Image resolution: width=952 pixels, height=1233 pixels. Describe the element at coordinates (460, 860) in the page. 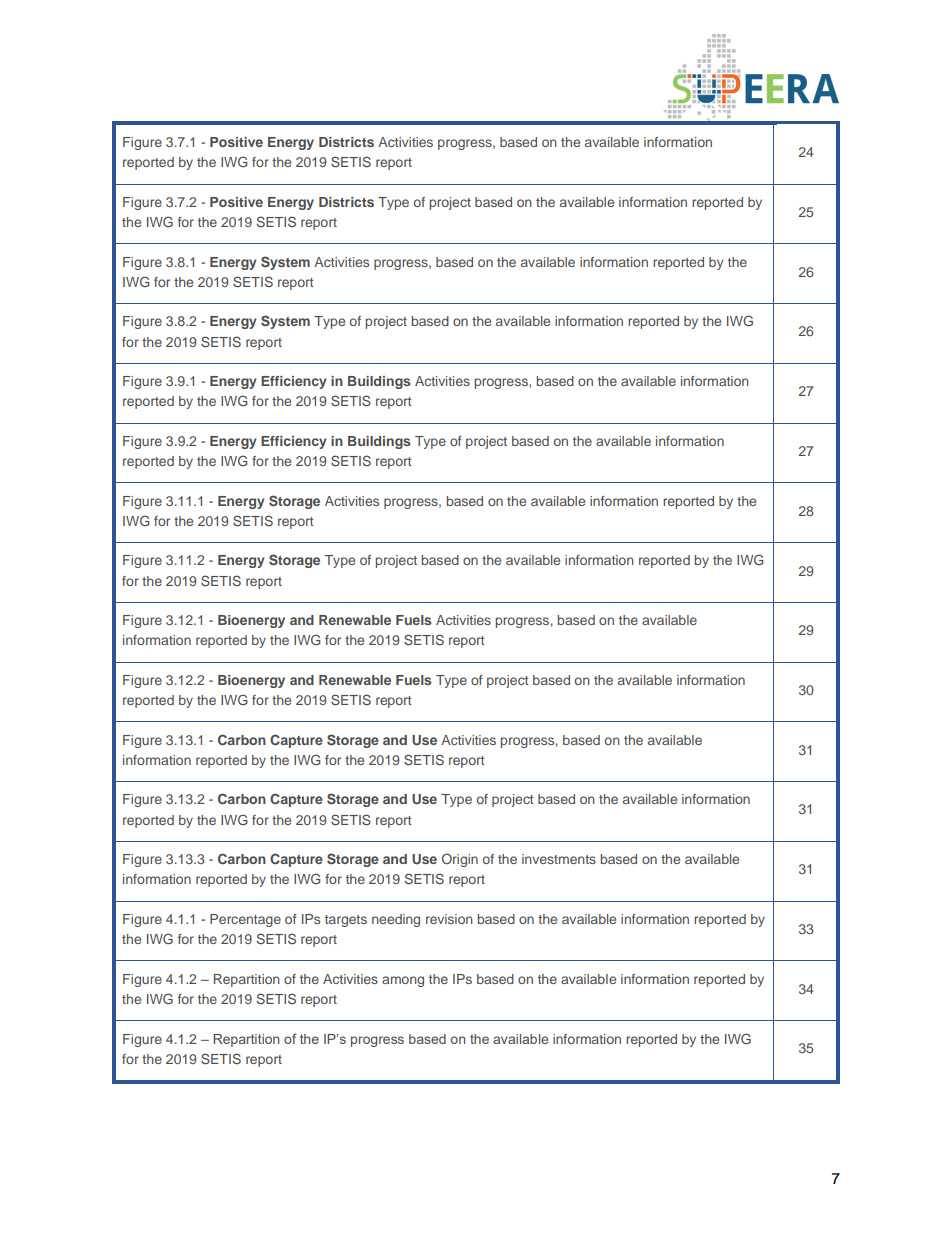

I see `Origin` at that location.
